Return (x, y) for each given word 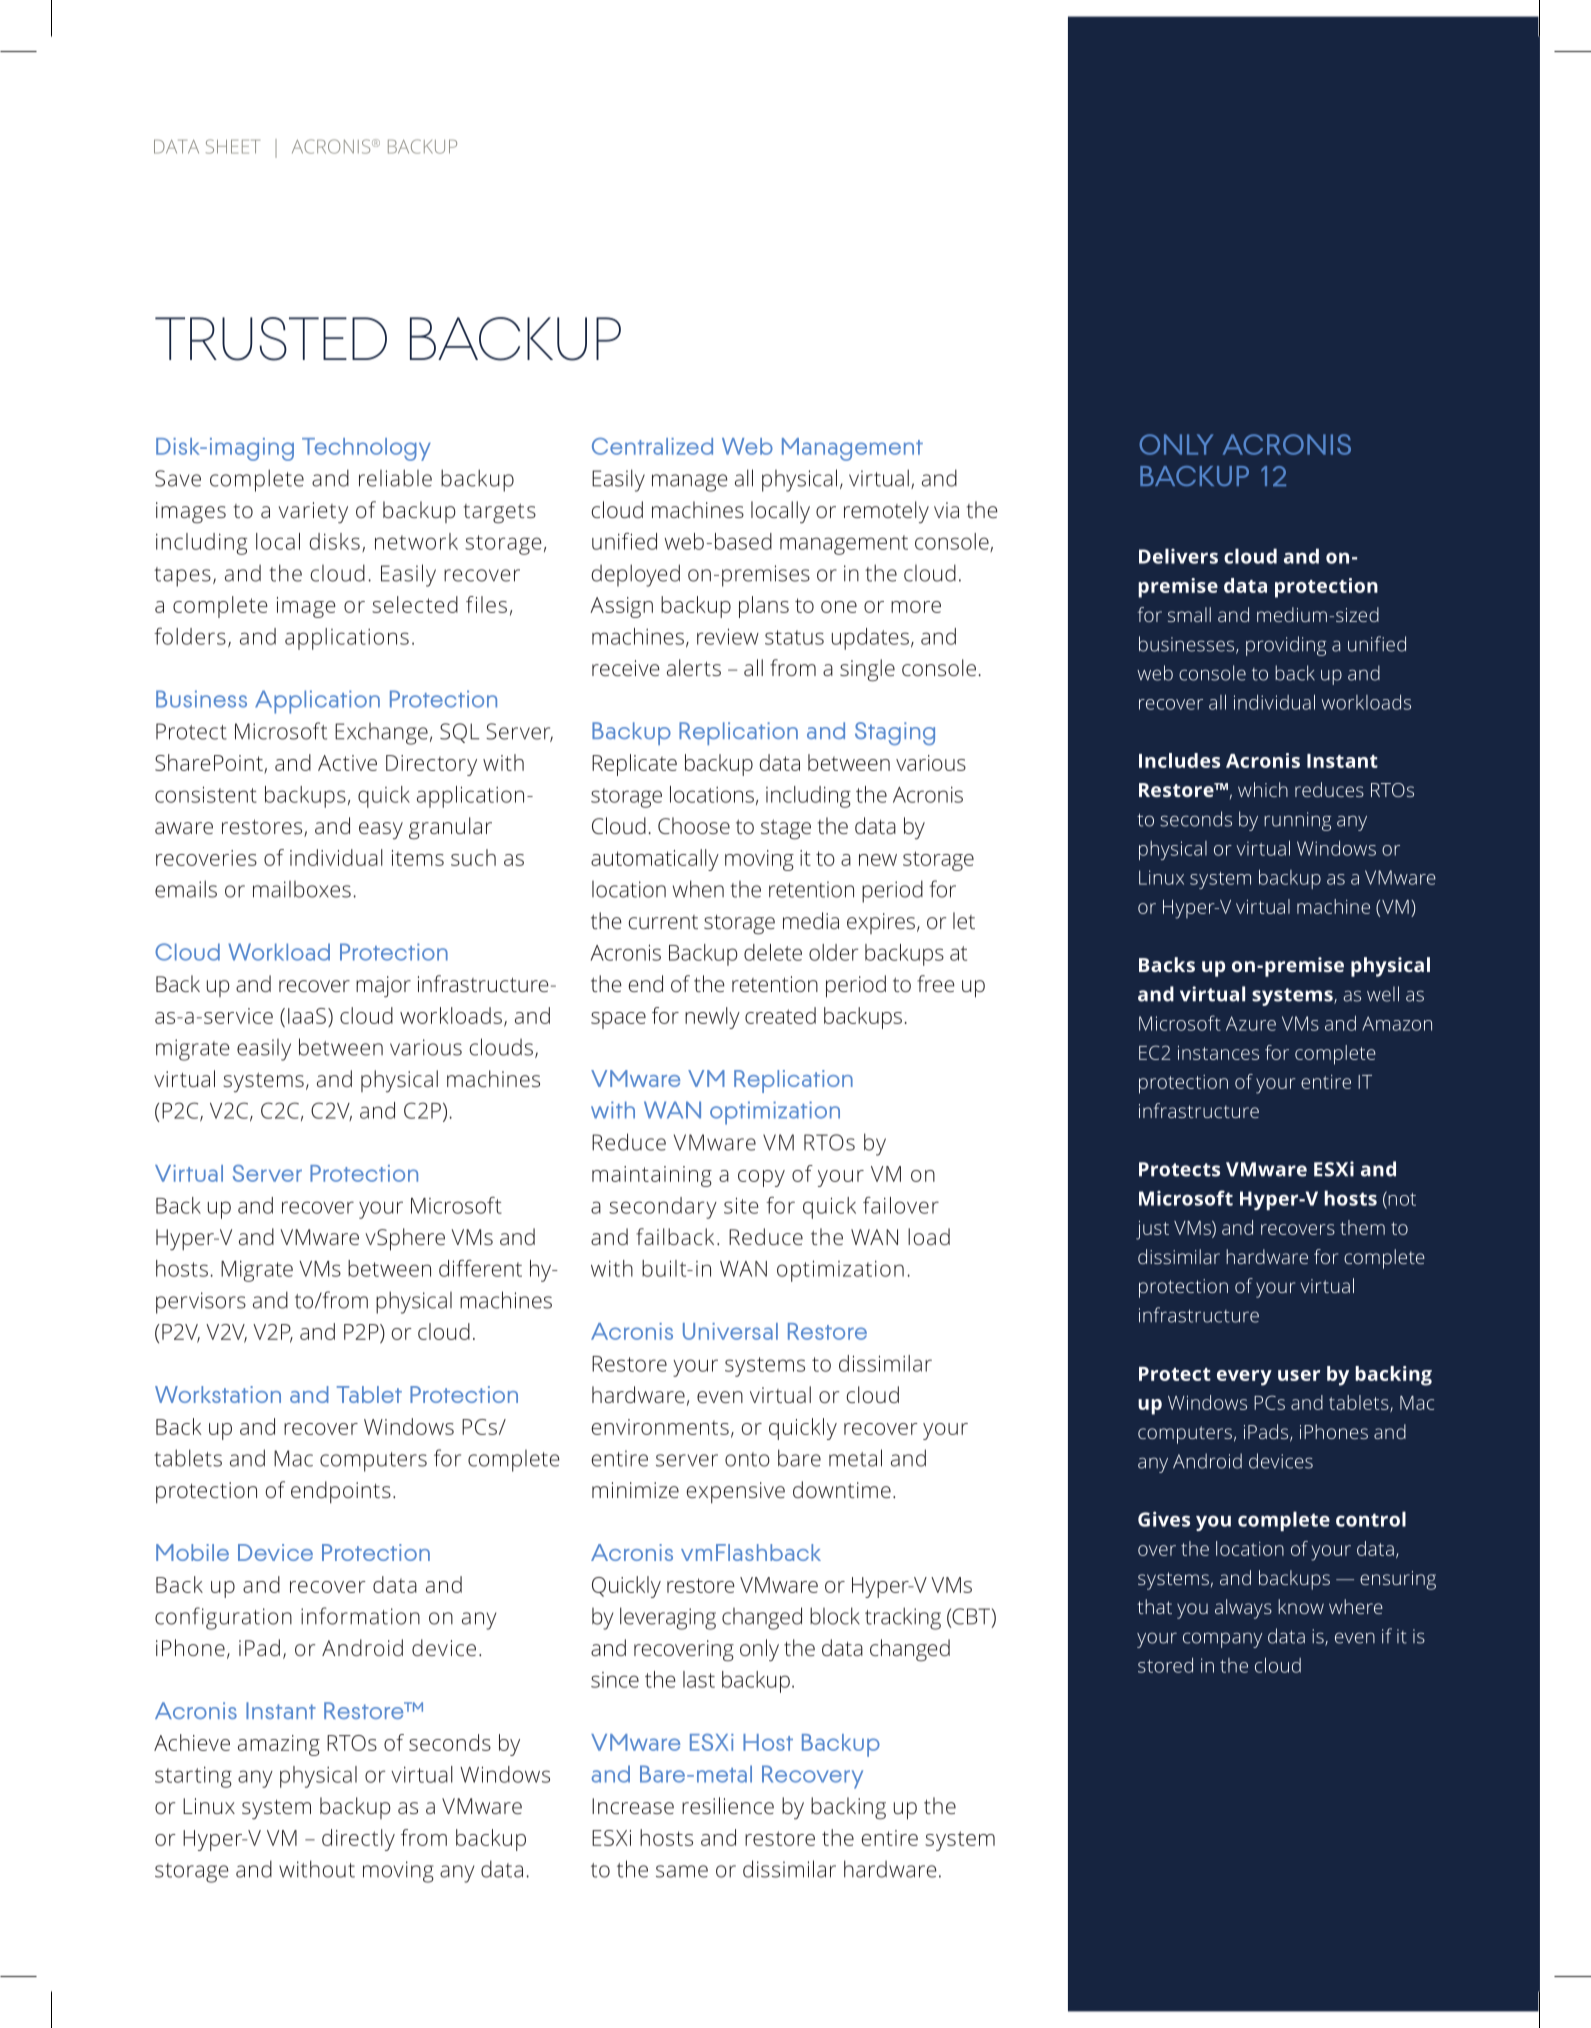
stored (1165, 1665)
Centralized (652, 446)
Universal (730, 1331)
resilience (728, 1805)
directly (358, 1840)
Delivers (1178, 556)
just (1152, 1230)
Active (347, 763)
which (1263, 789)
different (480, 1268)
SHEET (233, 146)
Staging (895, 733)
